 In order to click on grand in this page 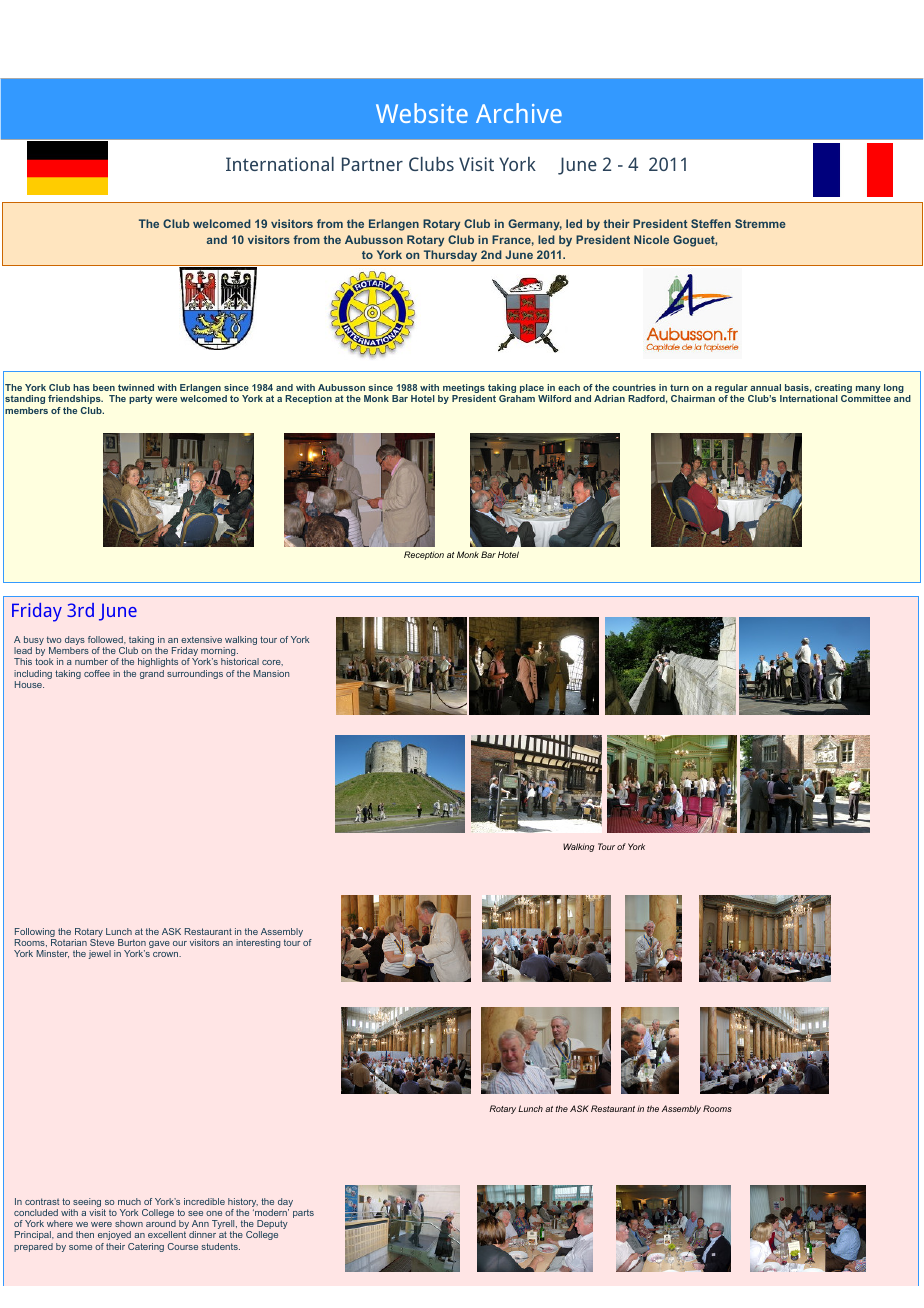, I will do `click(152, 674)`.
